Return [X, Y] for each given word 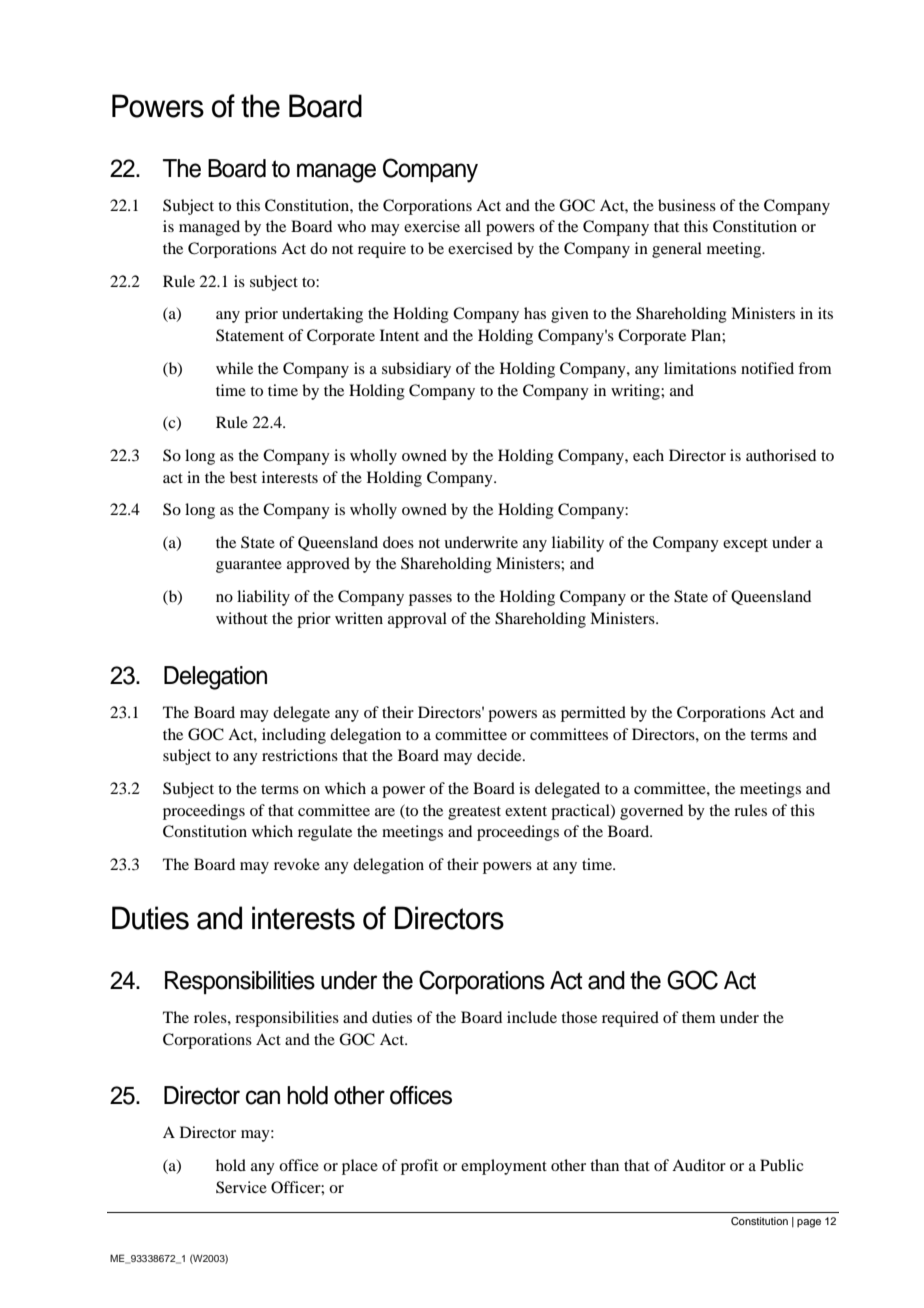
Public [781, 1165]
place [360, 1167]
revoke [297, 864]
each [648, 455]
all [473, 226]
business [687, 205]
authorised [781, 455]
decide [500, 755]
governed [651, 812]
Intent [399, 335]
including [294, 736]
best [243, 477]
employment [504, 1167]
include [532, 1017]
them [699, 1017]
